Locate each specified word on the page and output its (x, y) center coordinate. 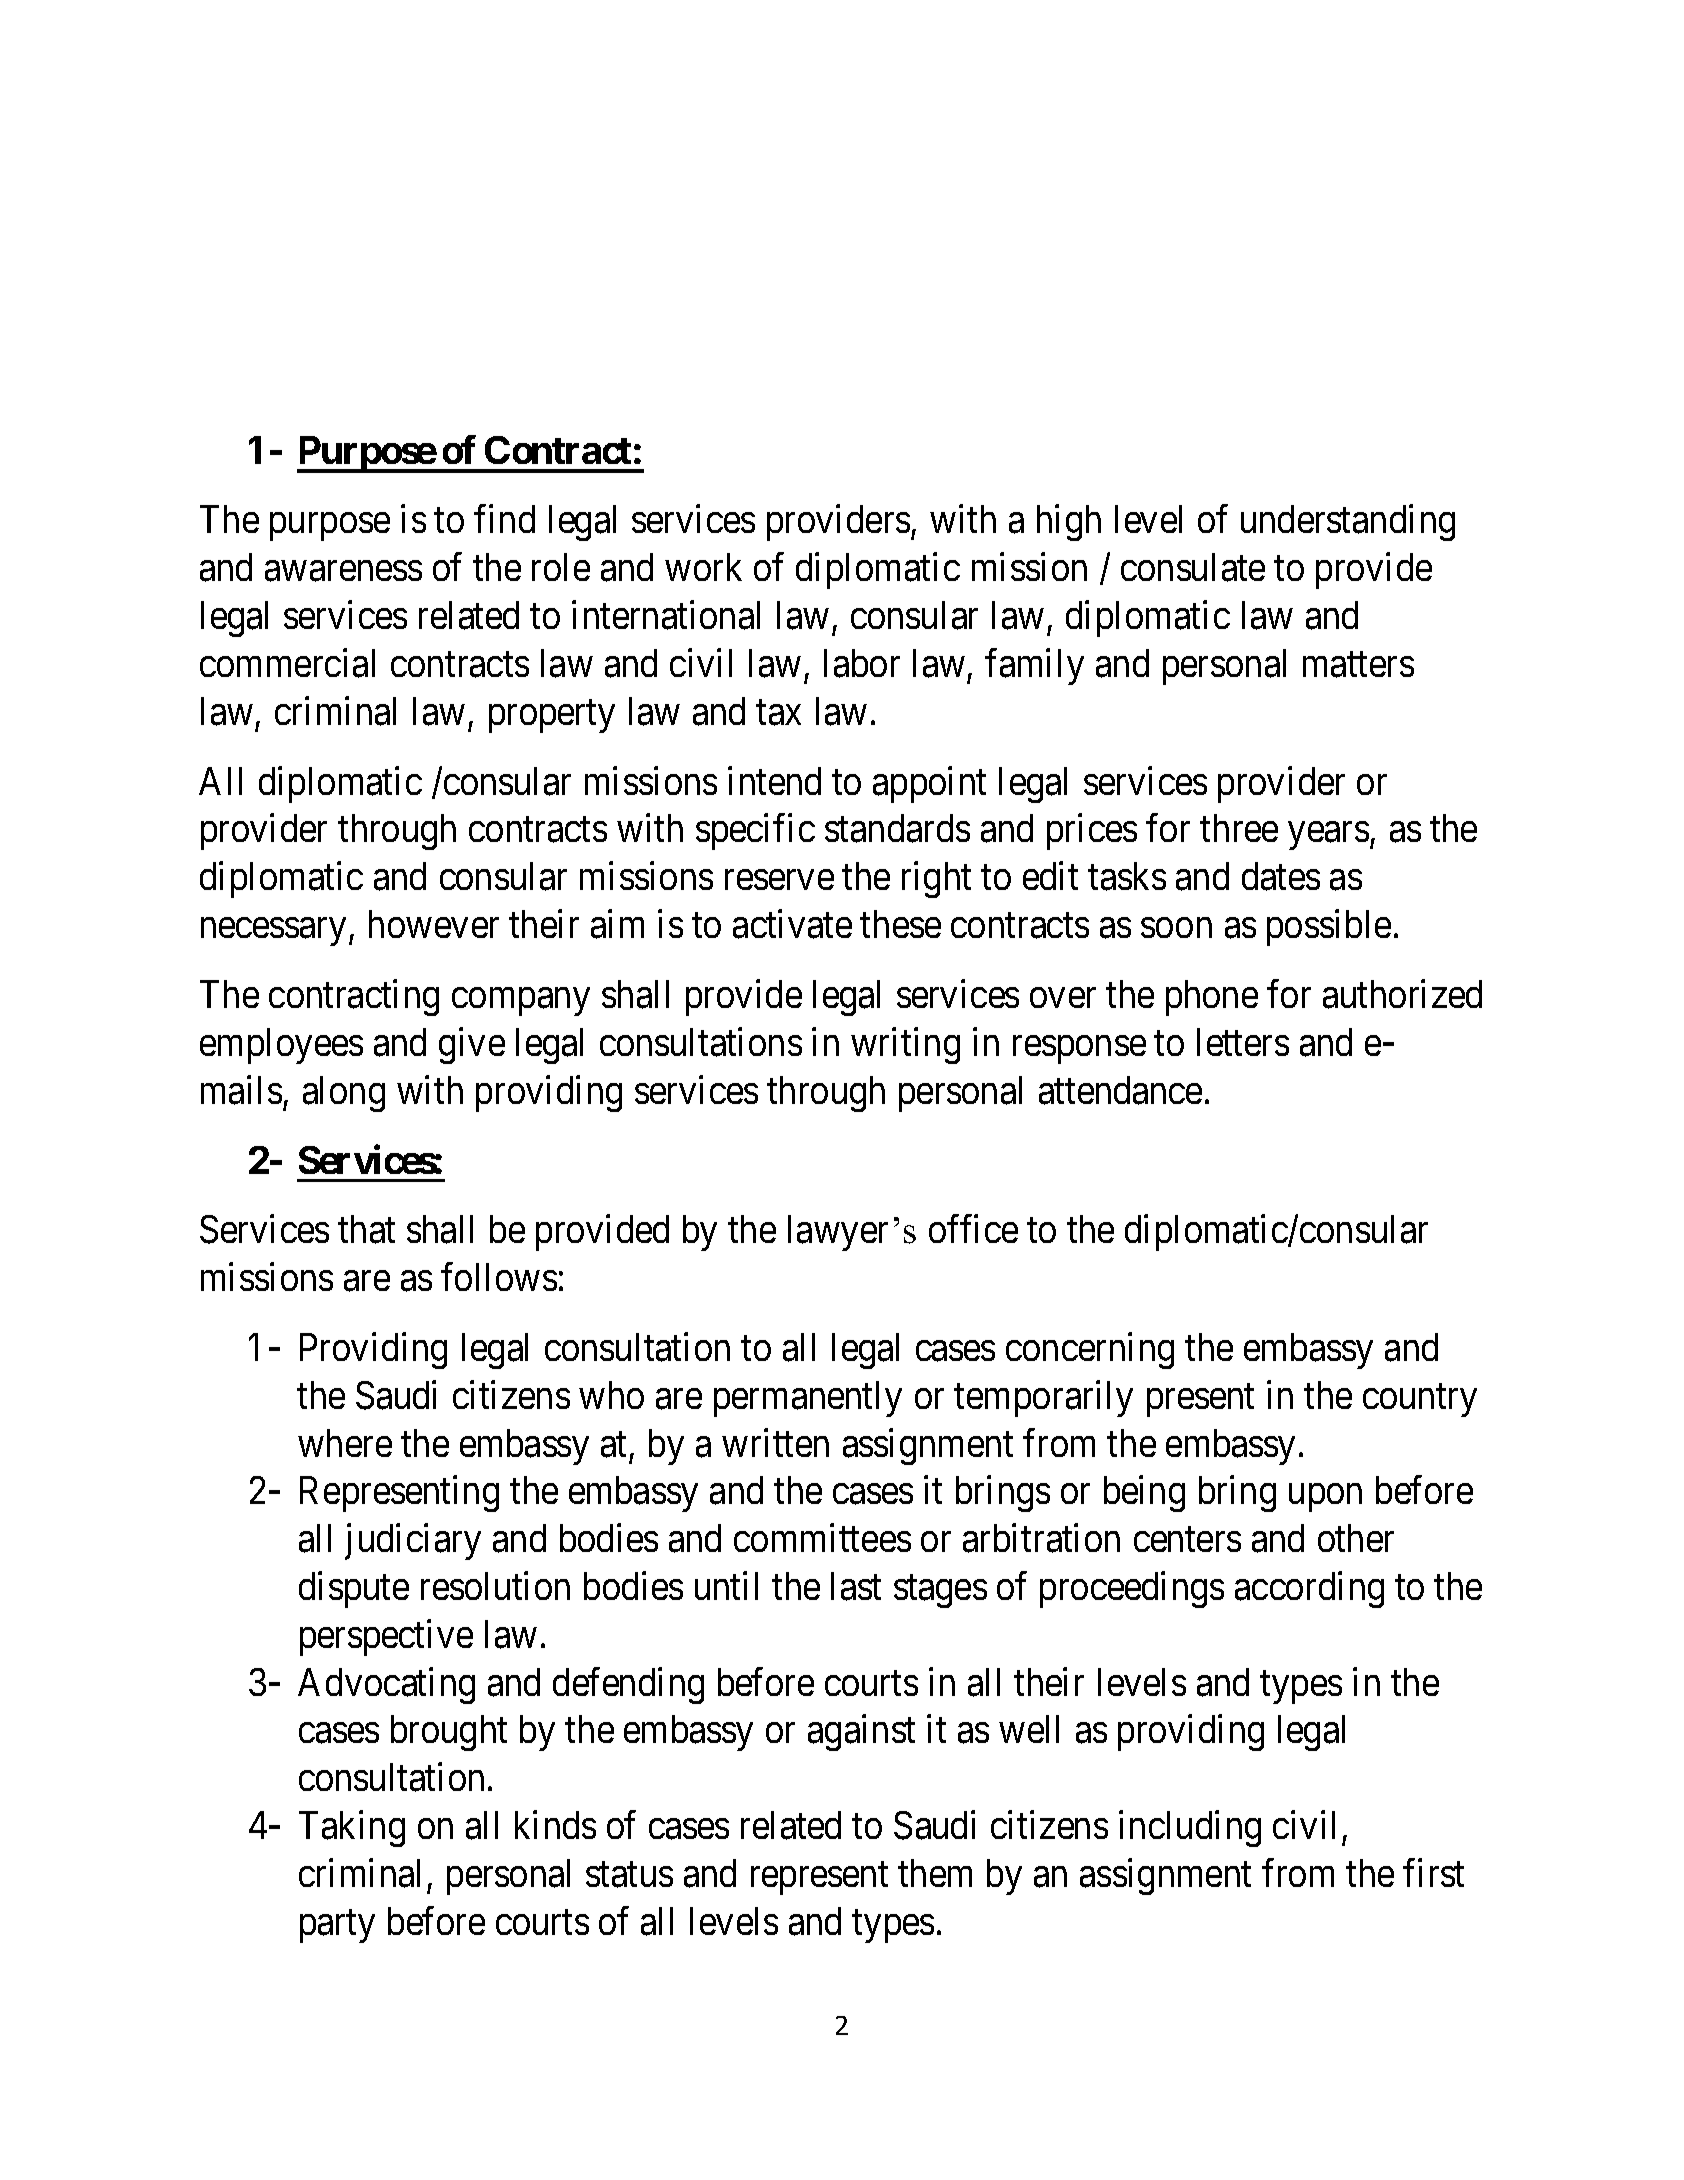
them (935, 1873)
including (1190, 1829)
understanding (1348, 523)
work (703, 567)
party (337, 1926)
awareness (343, 571)
